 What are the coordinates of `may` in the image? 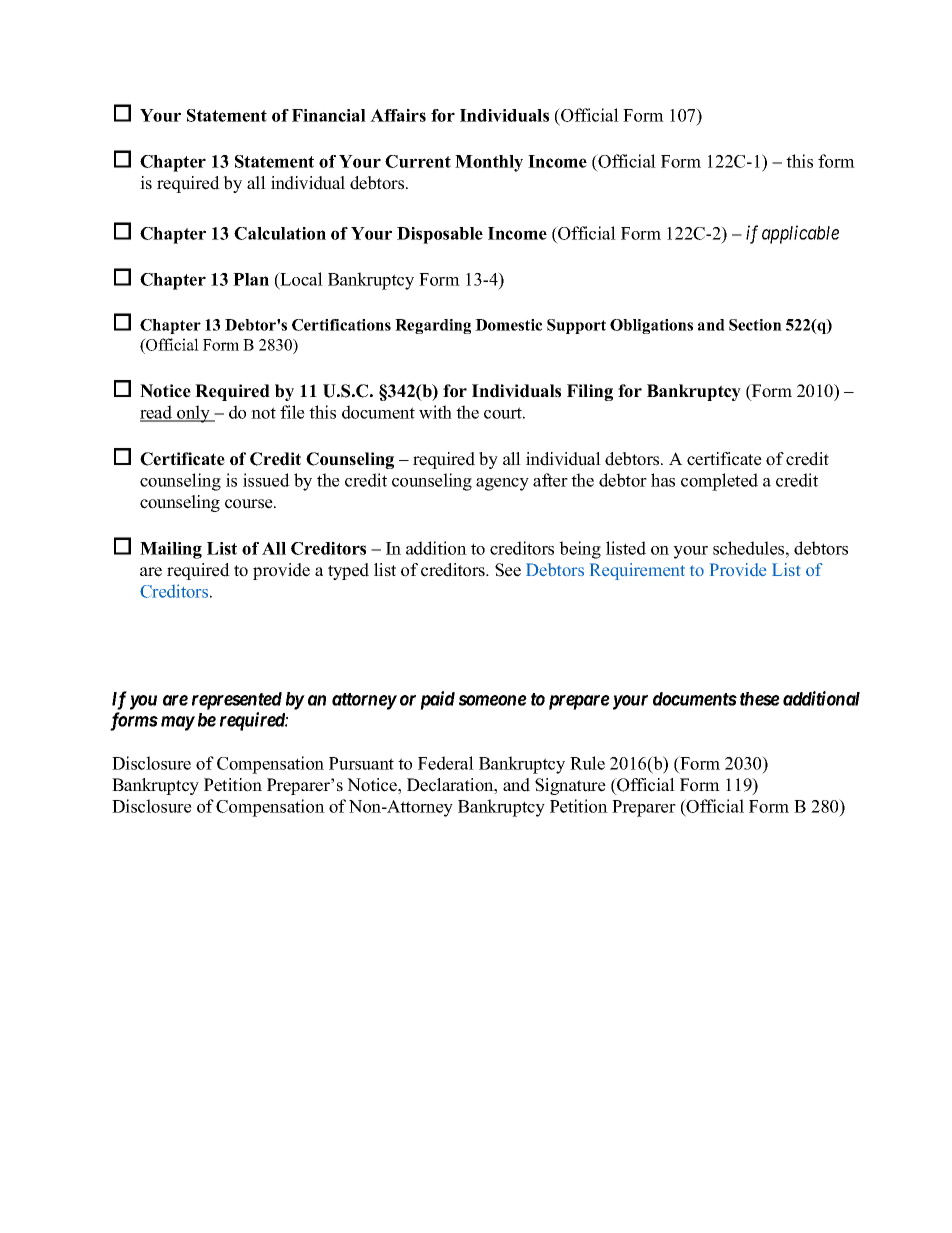 It's located at (178, 723).
